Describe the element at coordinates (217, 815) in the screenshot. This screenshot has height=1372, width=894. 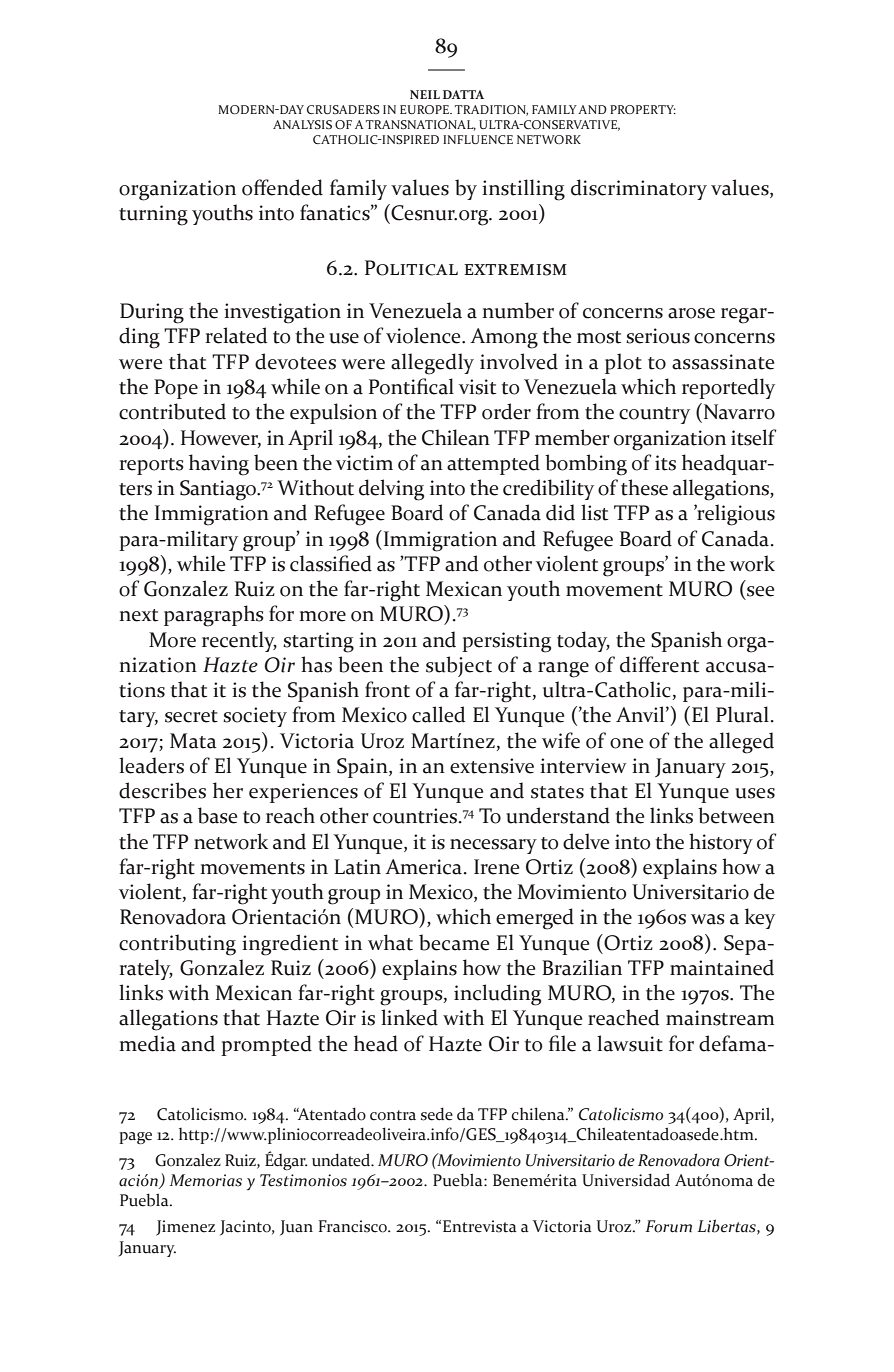
I see `base` at that location.
